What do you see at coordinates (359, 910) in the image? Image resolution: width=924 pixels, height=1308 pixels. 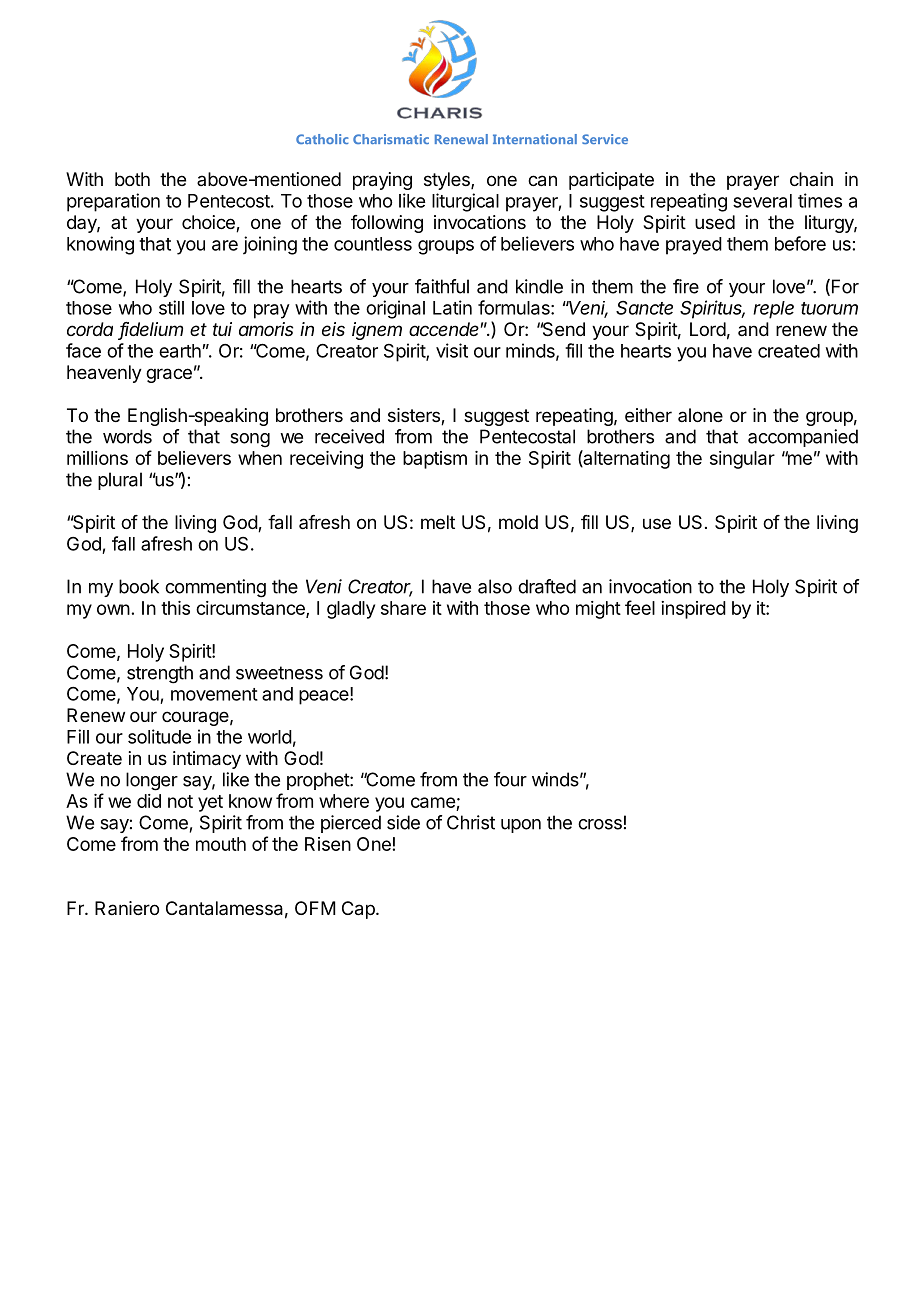 I see `Cap` at bounding box center [359, 910].
